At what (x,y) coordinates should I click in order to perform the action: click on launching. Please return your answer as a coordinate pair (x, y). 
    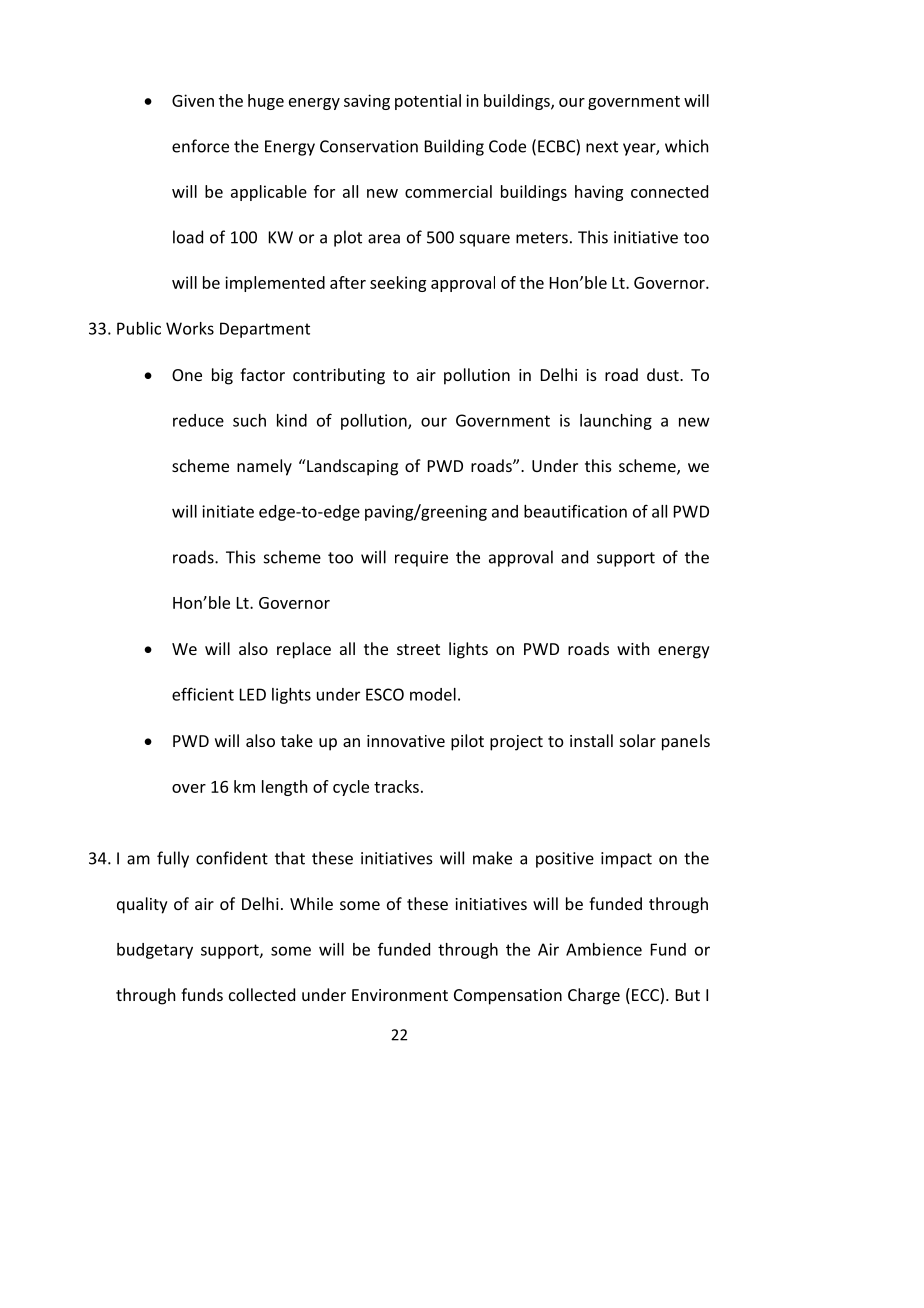
    Looking at the image, I should click on (616, 422).
